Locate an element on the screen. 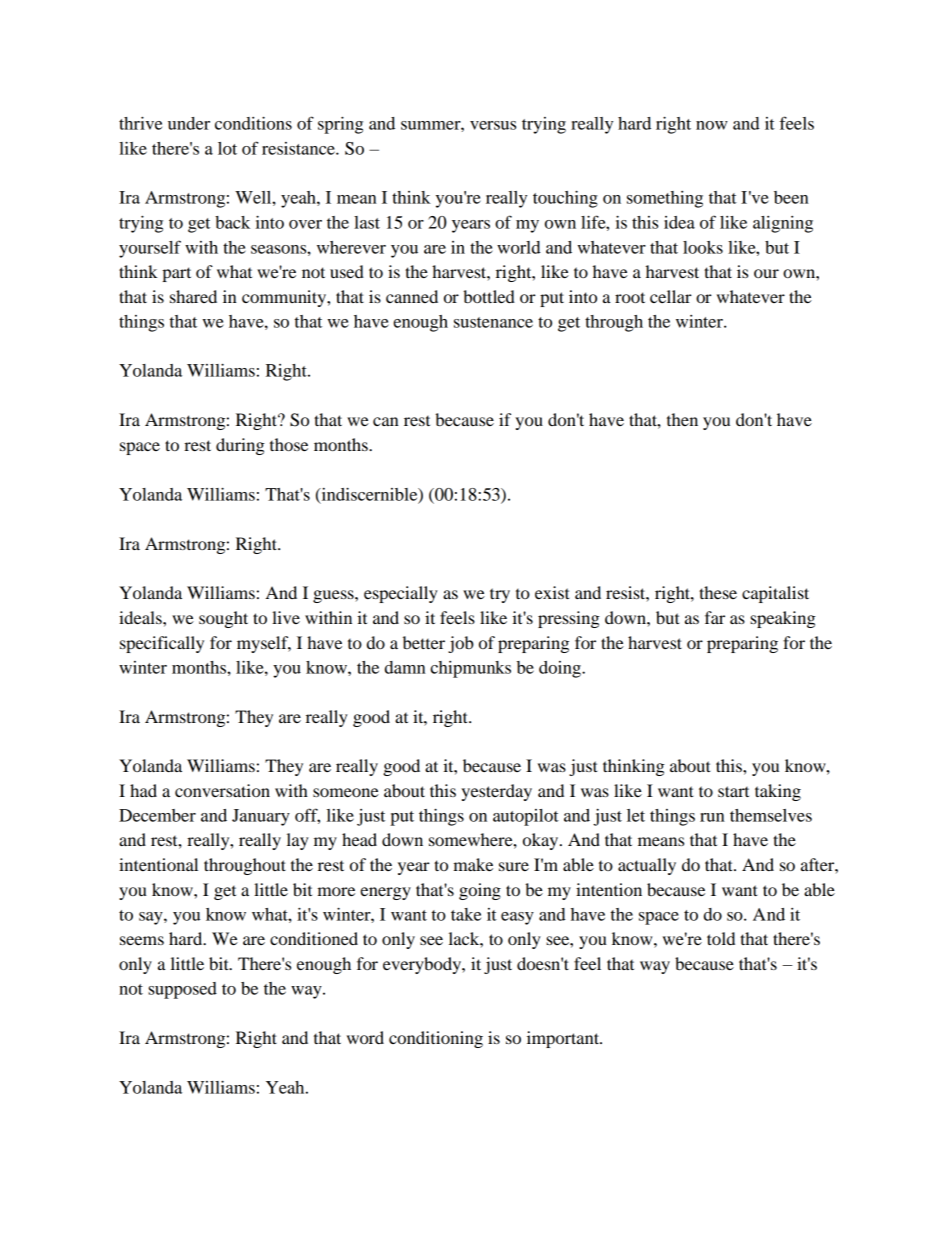 This screenshot has height=1233, width=952. start is located at coordinates (733, 791).
